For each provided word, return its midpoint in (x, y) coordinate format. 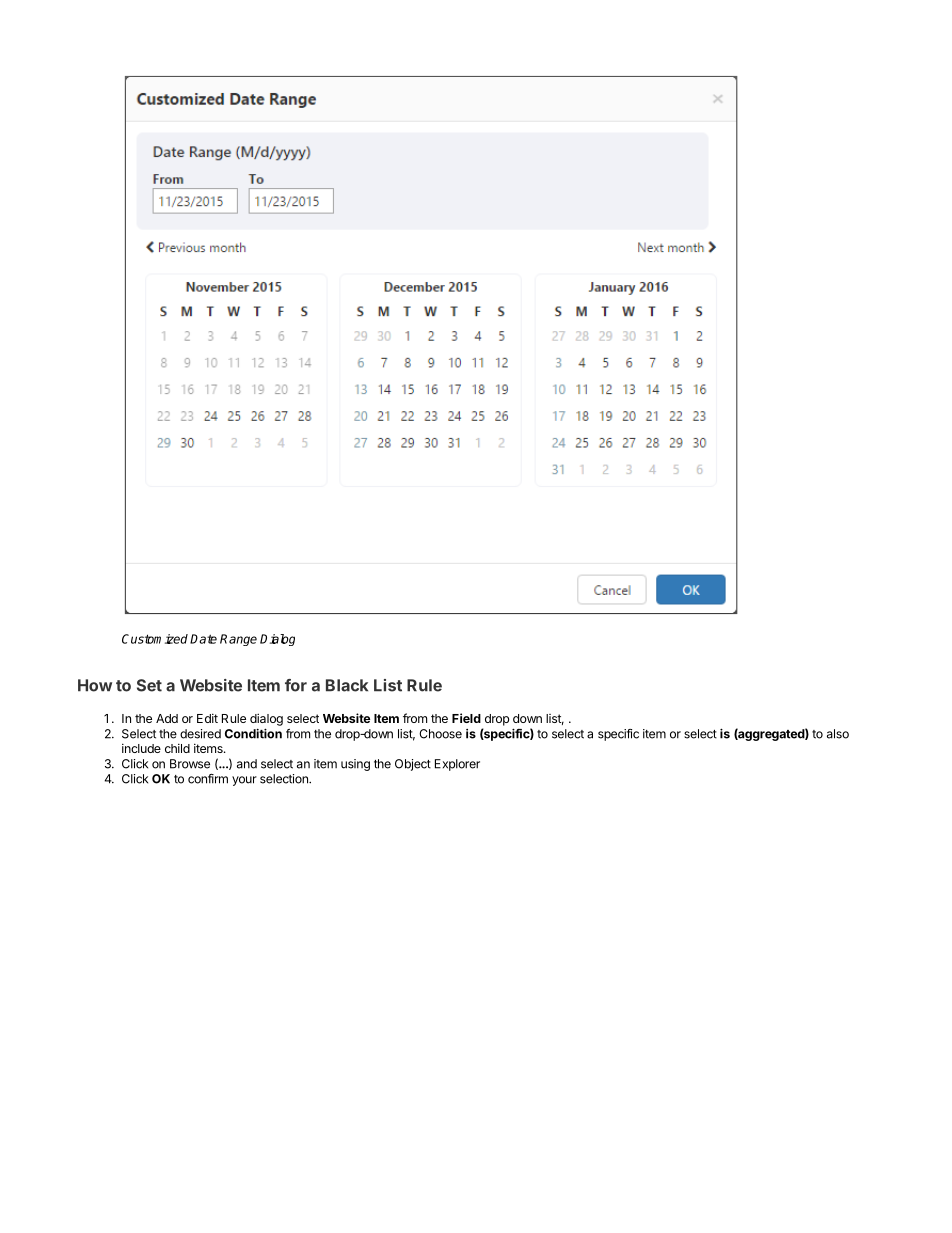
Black (347, 685)
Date (203, 639)
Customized (155, 639)
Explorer (457, 765)
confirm (208, 779)
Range (238, 640)
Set (149, 685)
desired (200, 734)
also (838, 734)
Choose (440, 734)
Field (466, 718)
